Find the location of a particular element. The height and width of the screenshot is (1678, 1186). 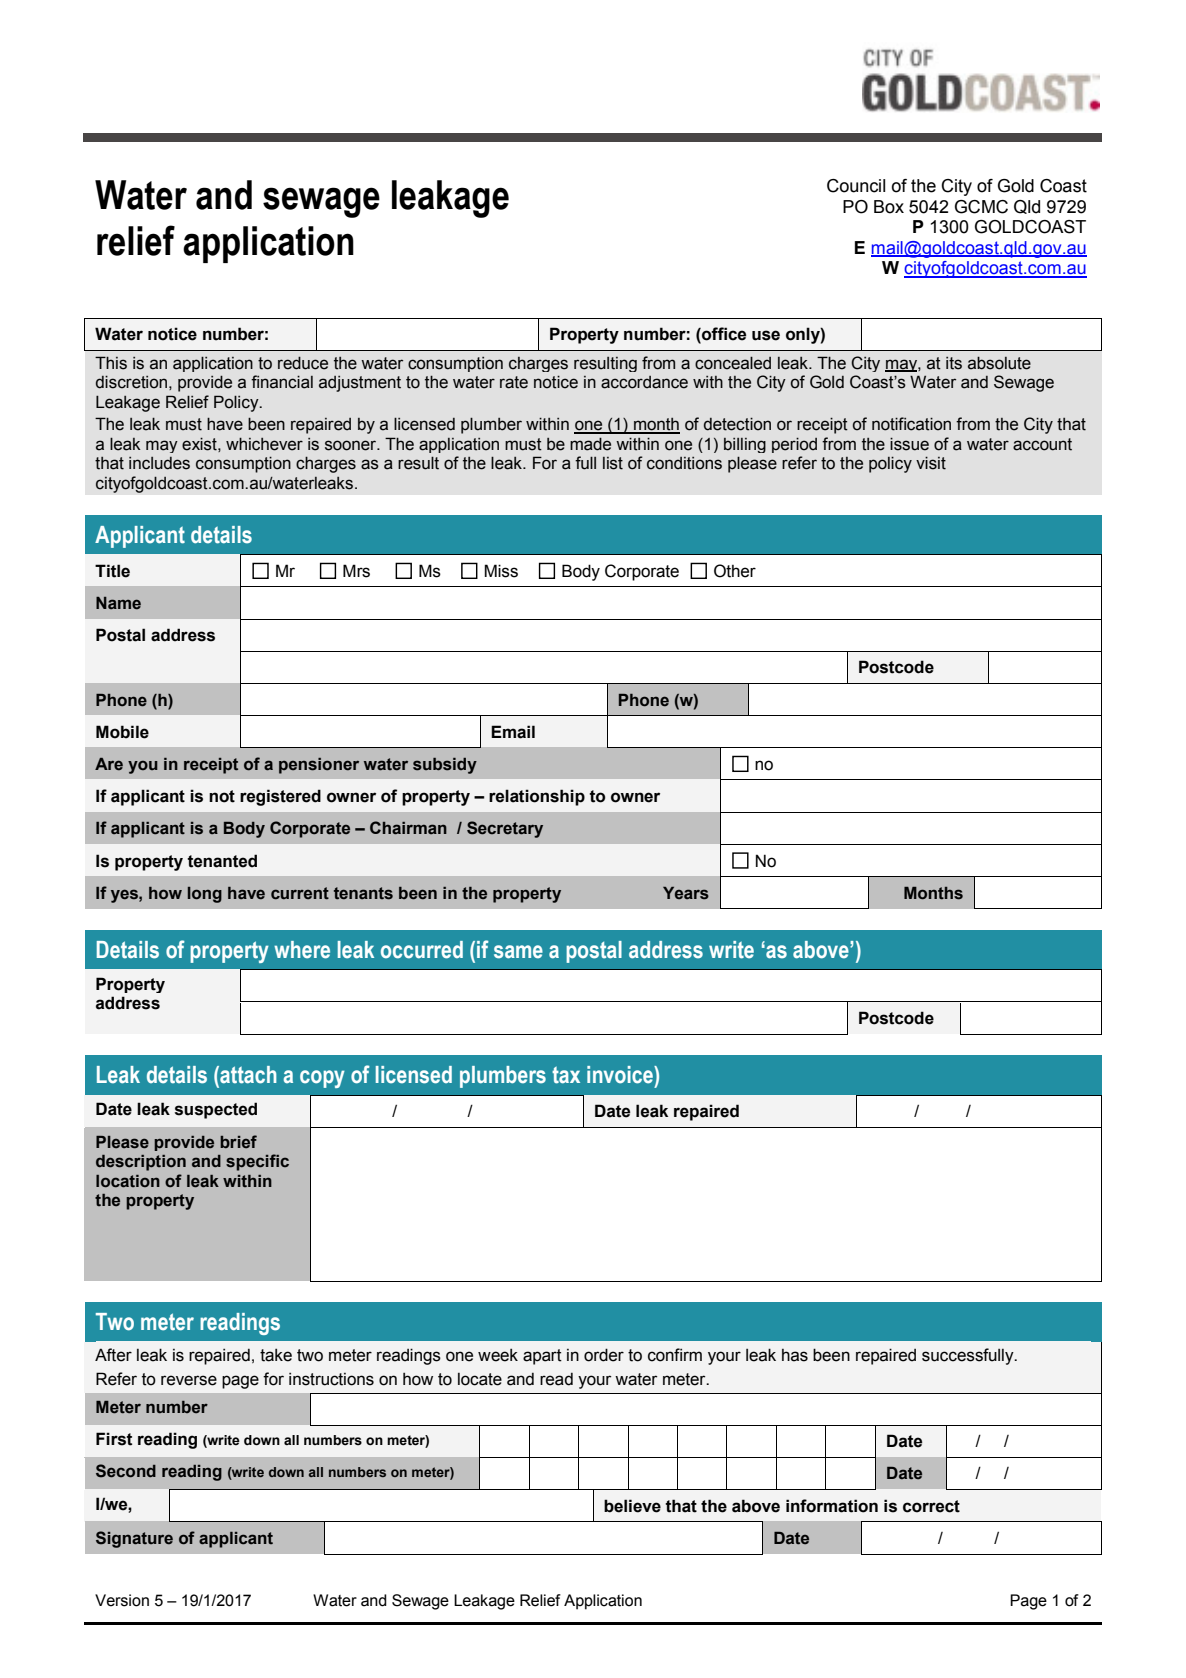

Signature is located at coordinates (134, 1539).
